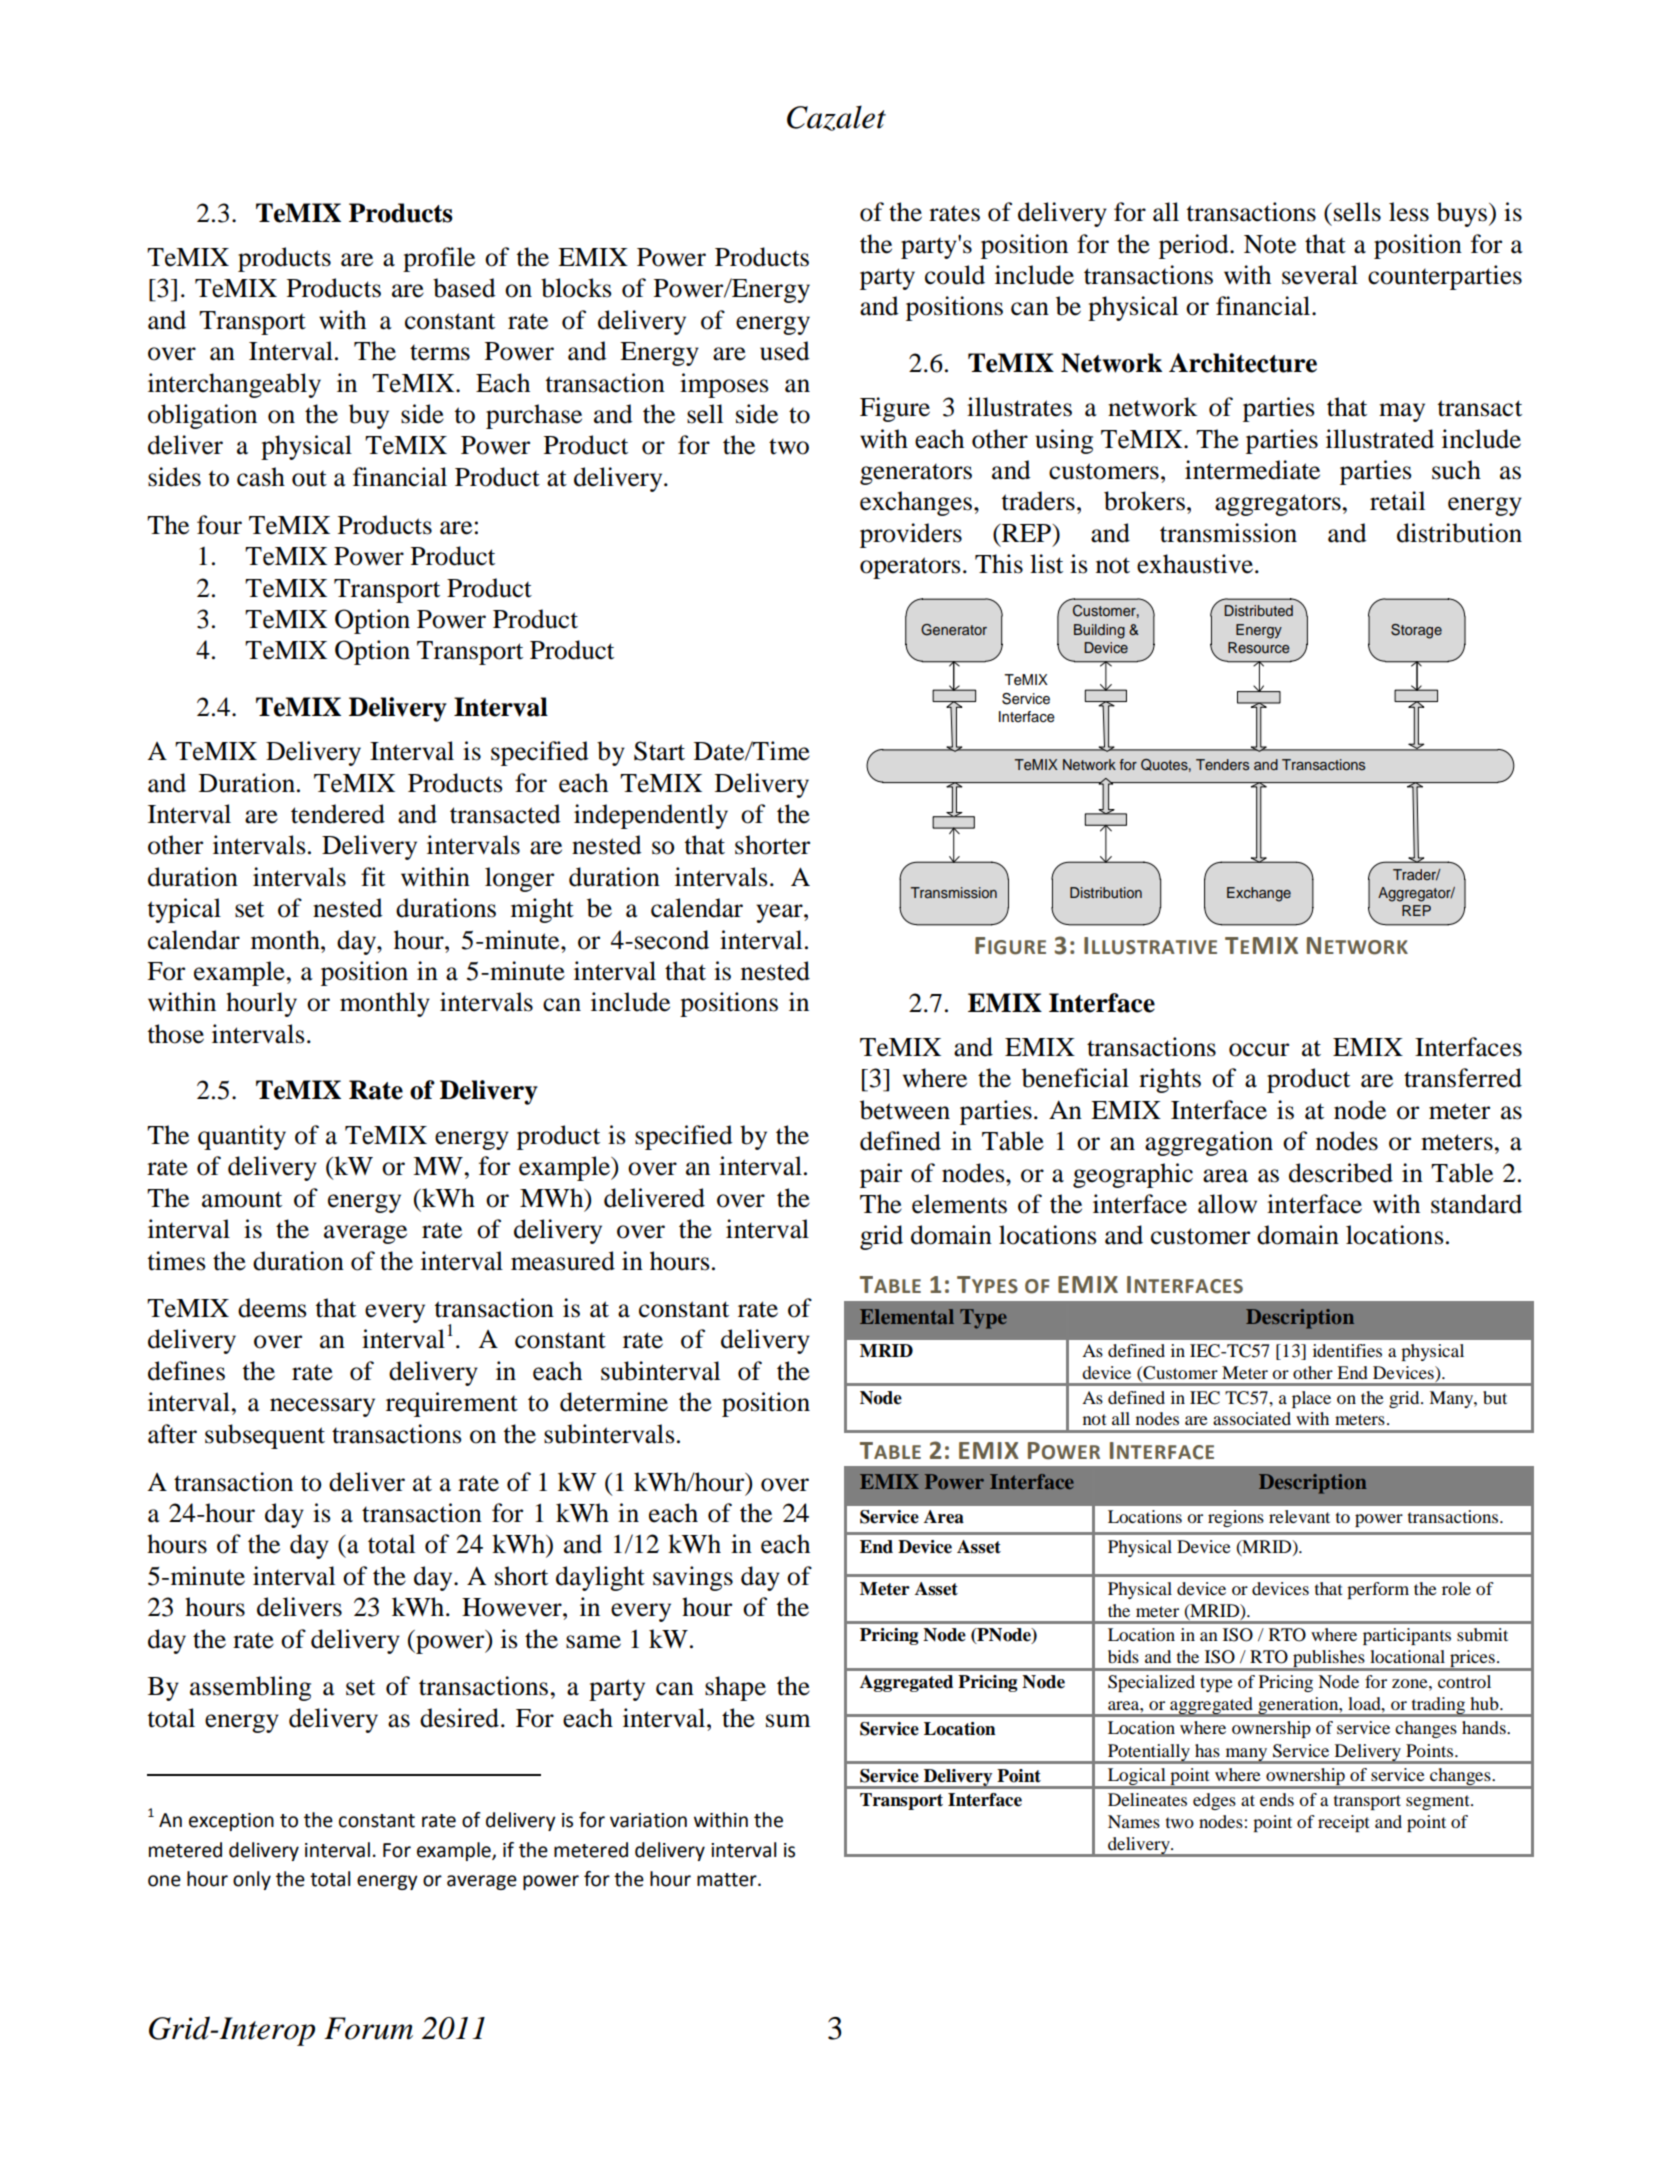 Image resolution: width=1670 pixels, height=2162 pixels. Describe the element at coordinates (905, 1110) in the screenshot. I see `between` at that location.
